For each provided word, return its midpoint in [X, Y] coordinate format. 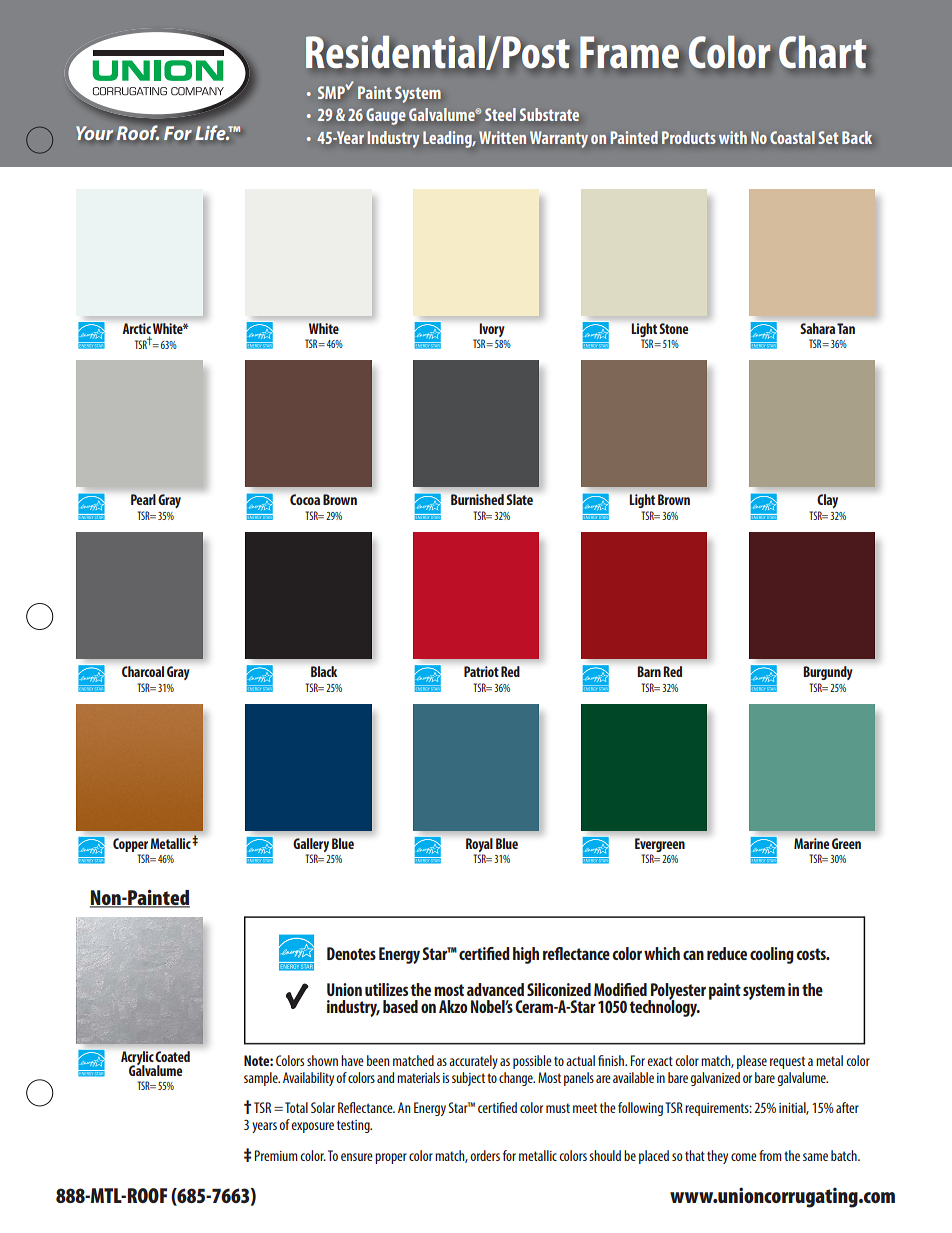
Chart [823, 52]
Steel [500, 114]
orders [485, 1155]
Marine [811, 843]
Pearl [143, 499]
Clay [828, 501]
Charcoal [143, 671]
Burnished [477, 499]
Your [94, 133]
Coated [173, 1056]
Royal [479, 845]
